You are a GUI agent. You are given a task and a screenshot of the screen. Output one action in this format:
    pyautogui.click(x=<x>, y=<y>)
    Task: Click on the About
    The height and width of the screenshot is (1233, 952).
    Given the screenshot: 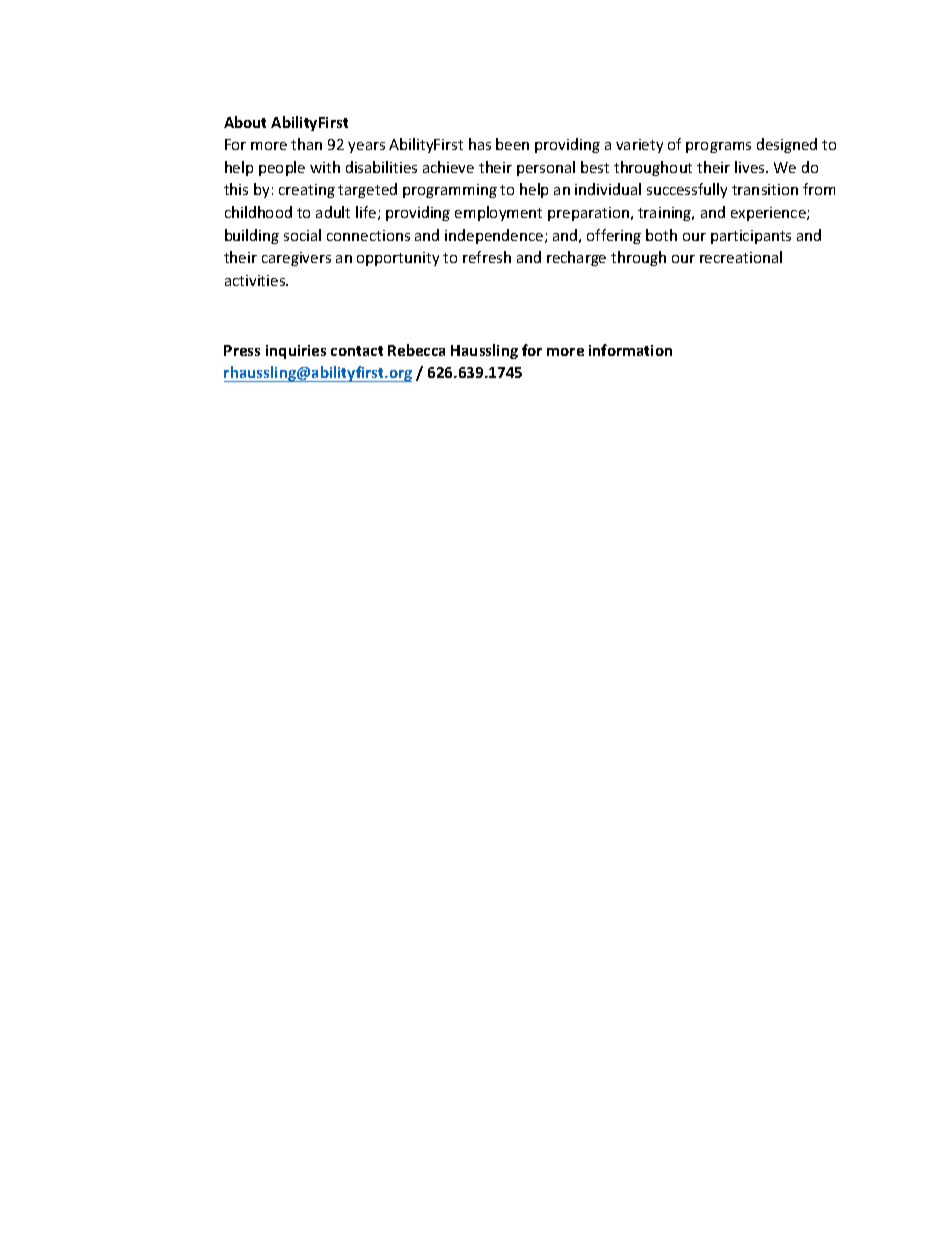 What is the action you would take?
    pyautogui.click(x=245, y=122)
